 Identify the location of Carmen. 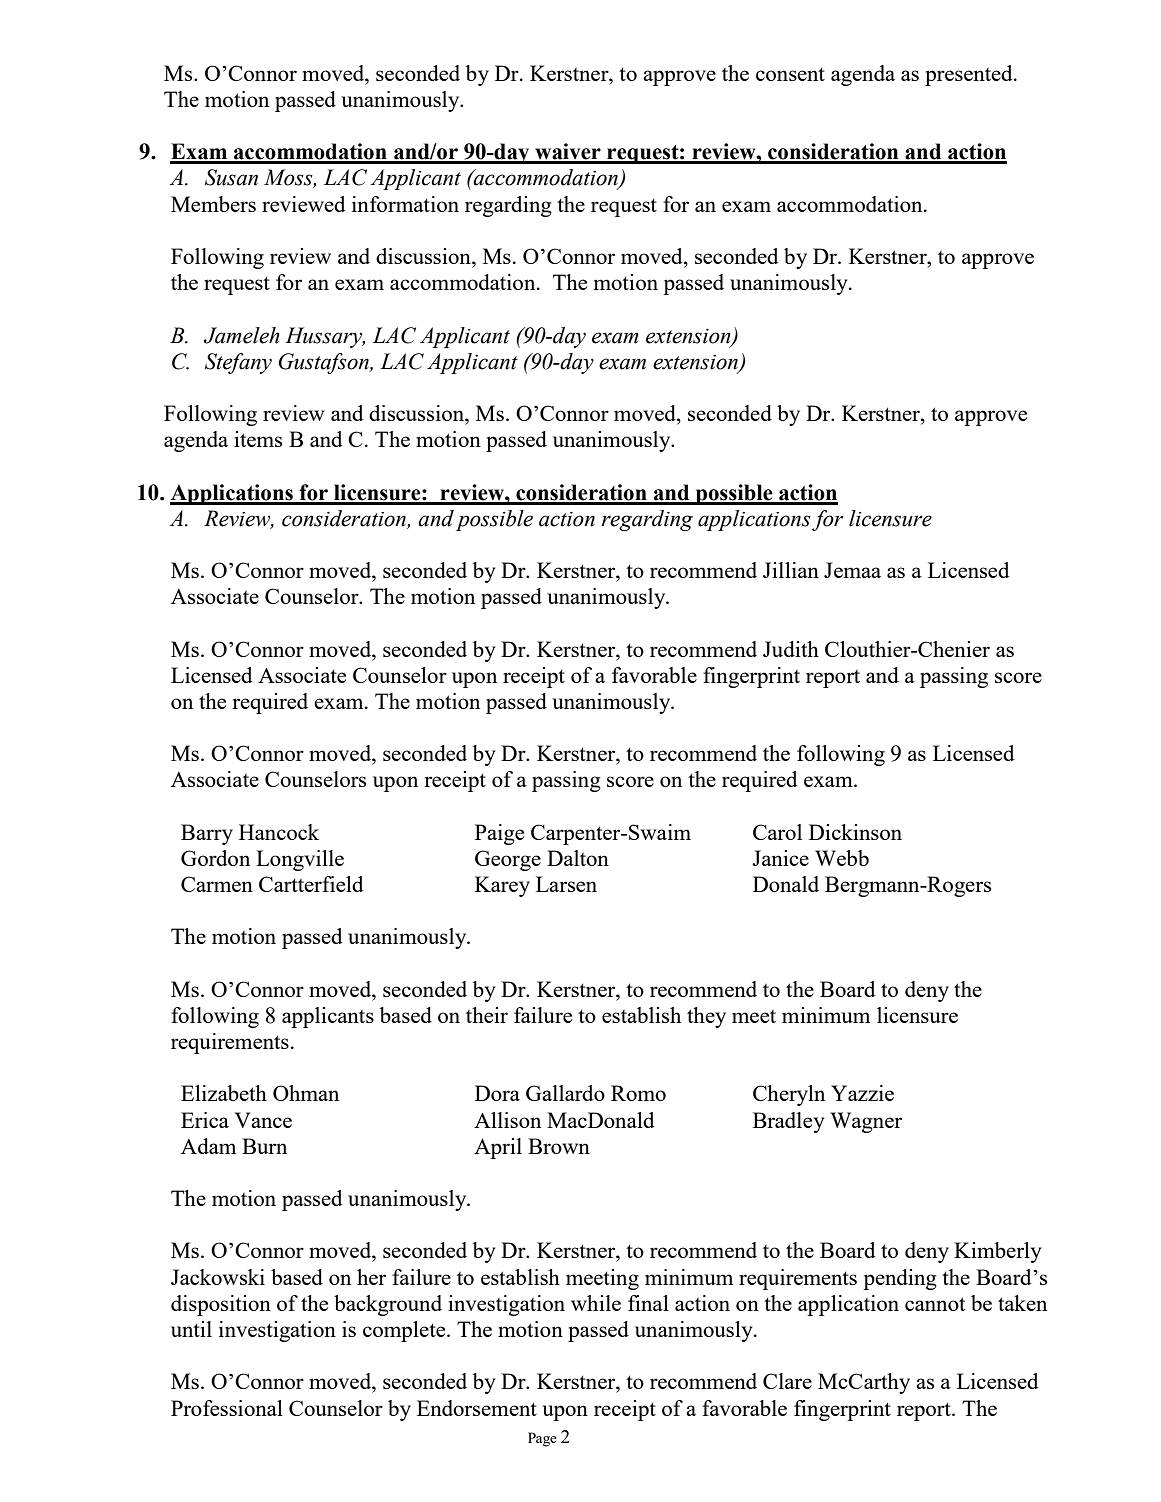
(217, 884).
